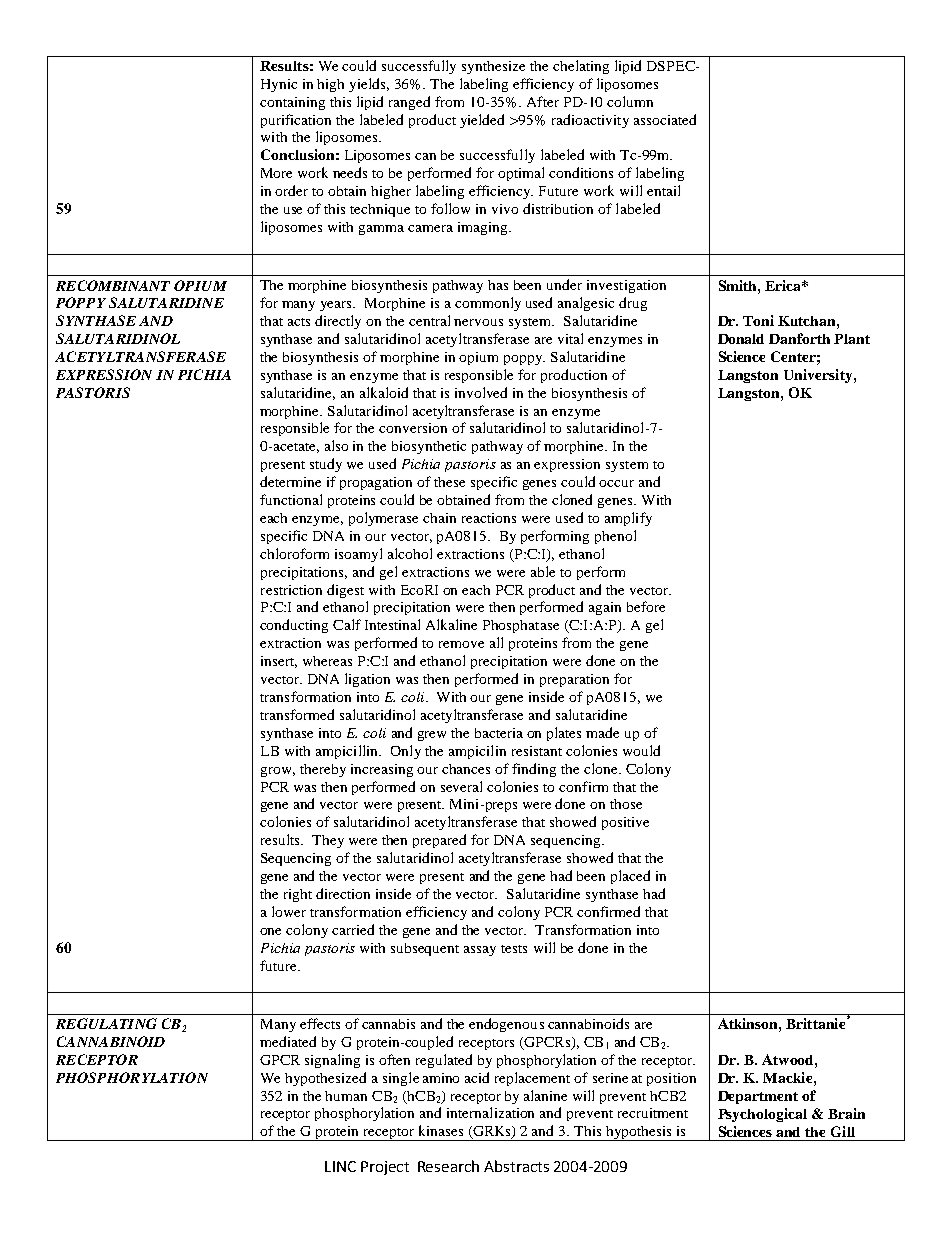 This document has width=952, height=1233. I want to click on yielded, so click(482, 121).
